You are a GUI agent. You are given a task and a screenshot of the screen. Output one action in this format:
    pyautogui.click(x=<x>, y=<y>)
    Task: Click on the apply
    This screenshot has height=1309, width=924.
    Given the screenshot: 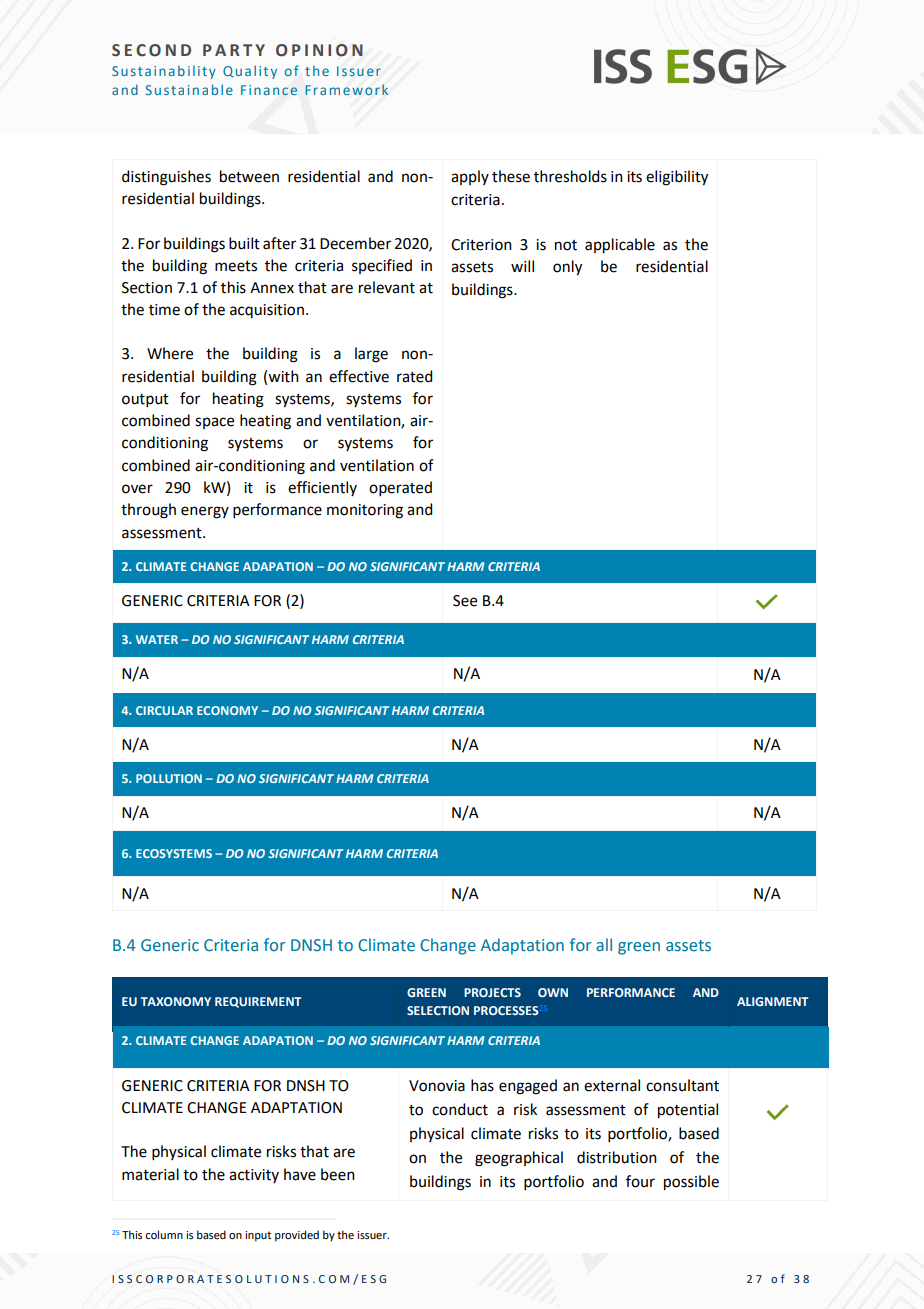 What is the action you would take?
    pyautogui.click(x=470, y=177)
